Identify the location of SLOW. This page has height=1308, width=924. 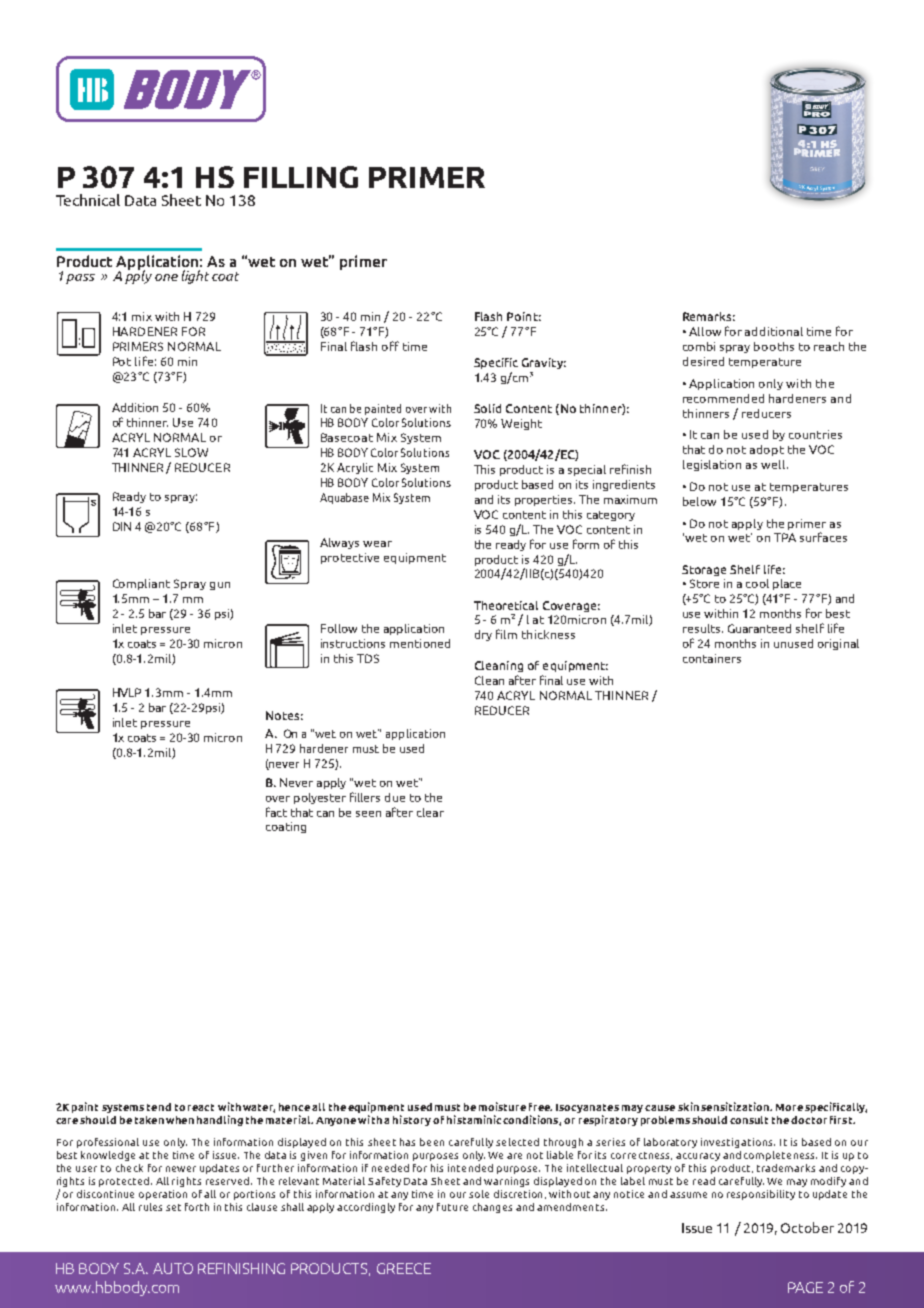
(191, 452).
